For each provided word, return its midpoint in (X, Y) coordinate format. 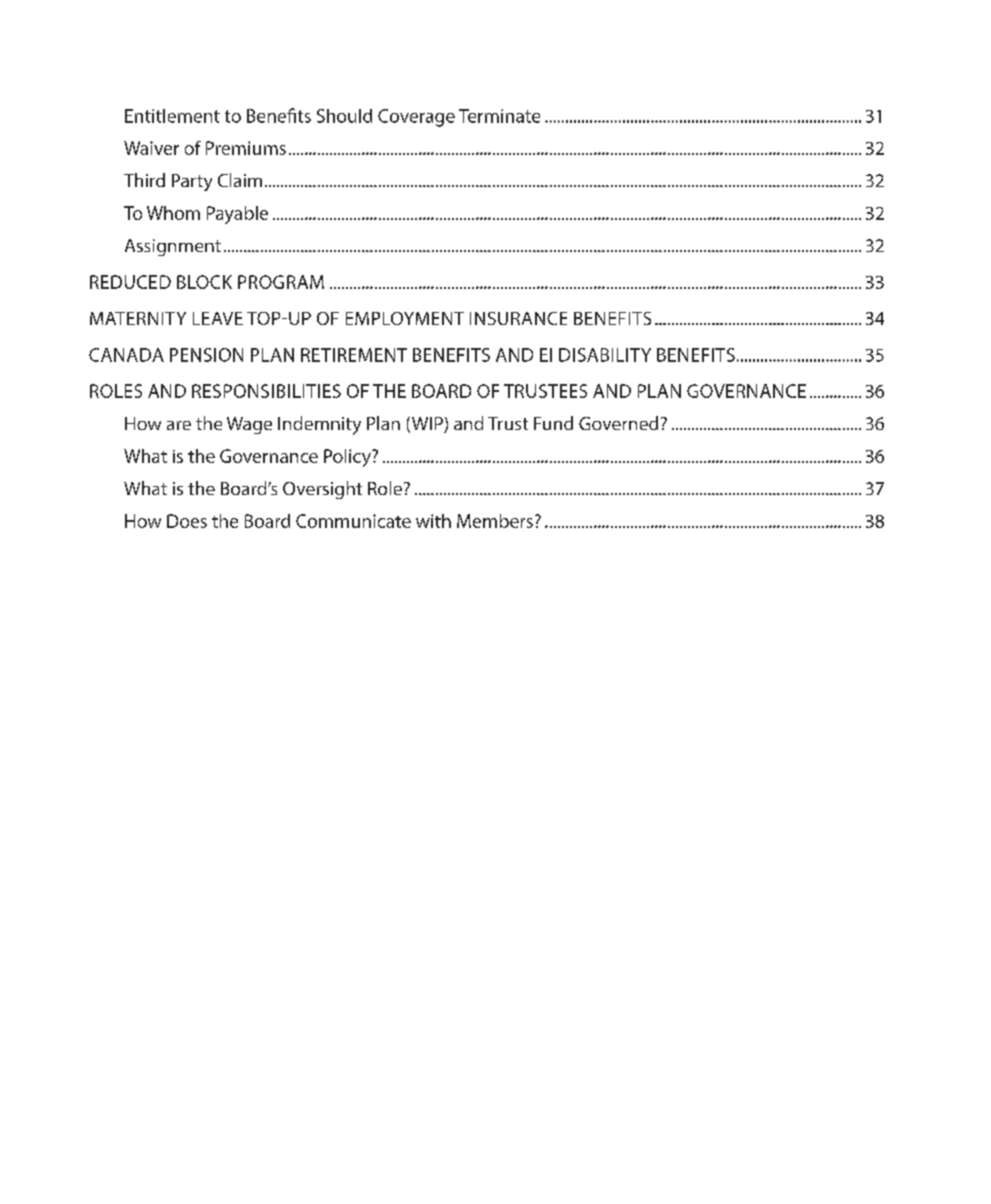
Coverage (416, 118)
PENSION (206, 355)
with (433, 521)
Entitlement (172, 116)
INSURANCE (518, 318)
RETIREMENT (354, 355)
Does (187, 521)
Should (344, 116)
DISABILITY (605, 355)
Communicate (353, 521)
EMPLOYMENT (405, 318)
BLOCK (204, 282)
